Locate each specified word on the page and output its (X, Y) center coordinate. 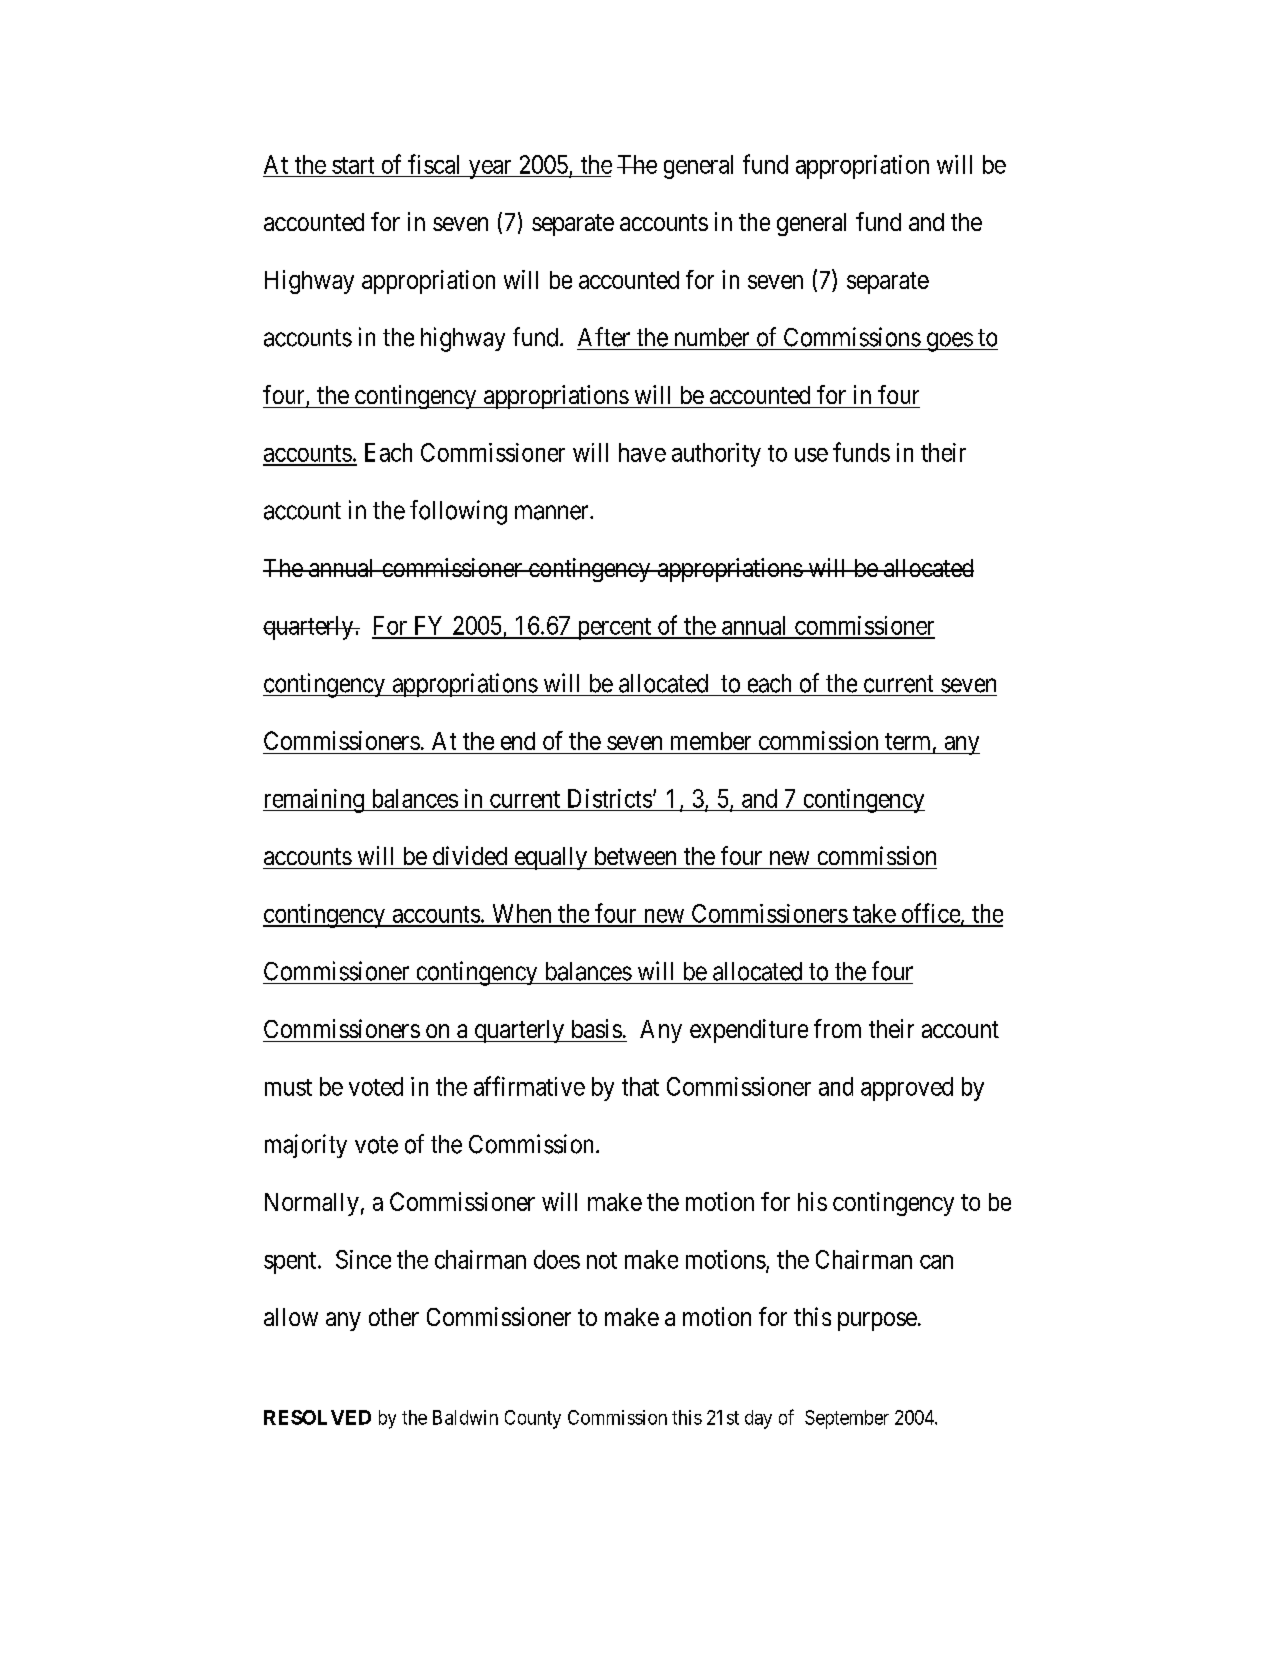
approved (907, 1089)
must (288, 1087)
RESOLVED (317, 1417)
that (640, 1086)
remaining (314, 801)
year (490, 169)
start (353, 165)
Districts (610, 798)
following (458, 512)
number (712, 337)
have (642, 452)
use (811, 455)
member (711, 741)
